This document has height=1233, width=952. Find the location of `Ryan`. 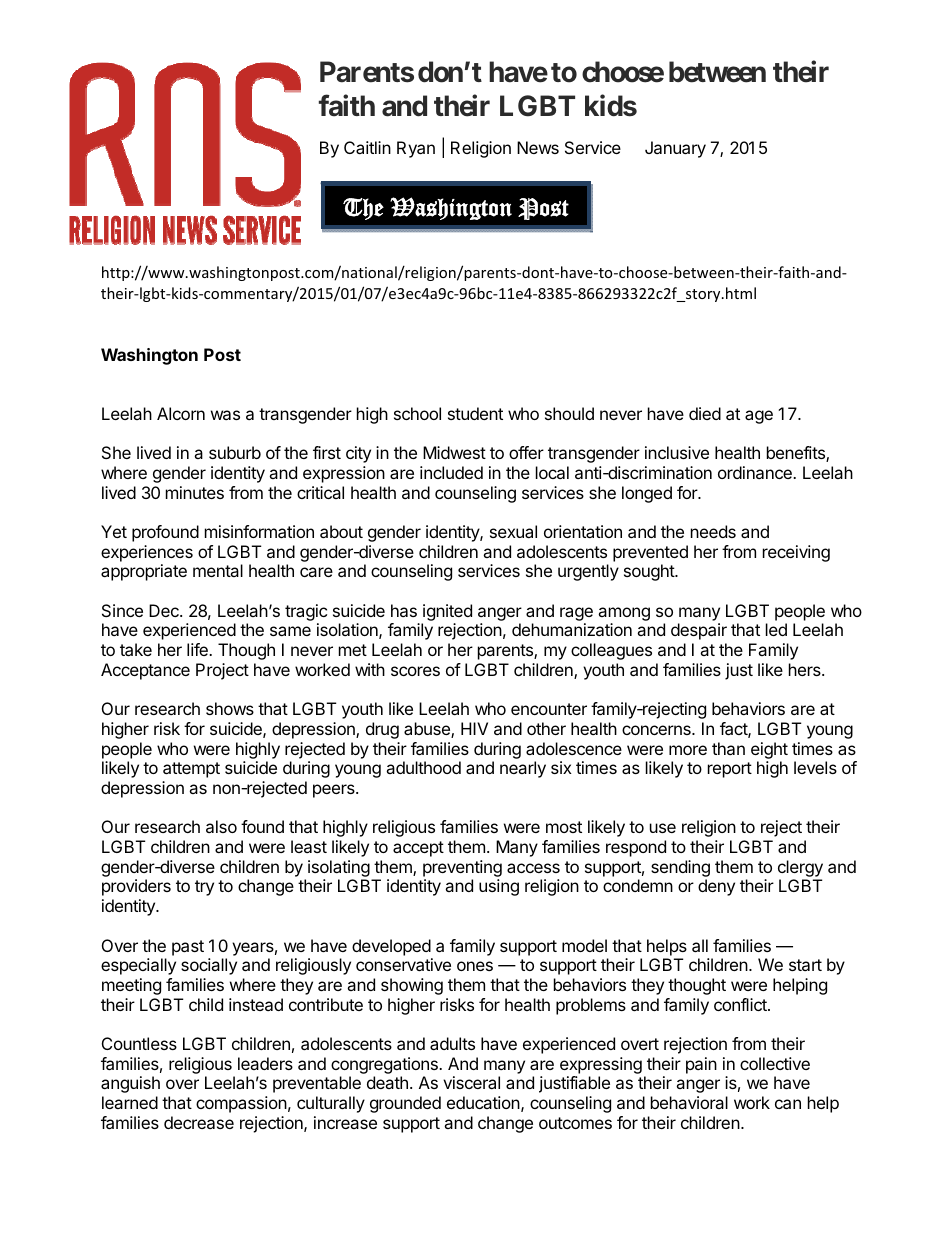

Ryan is located at coordinates (416, 149).
